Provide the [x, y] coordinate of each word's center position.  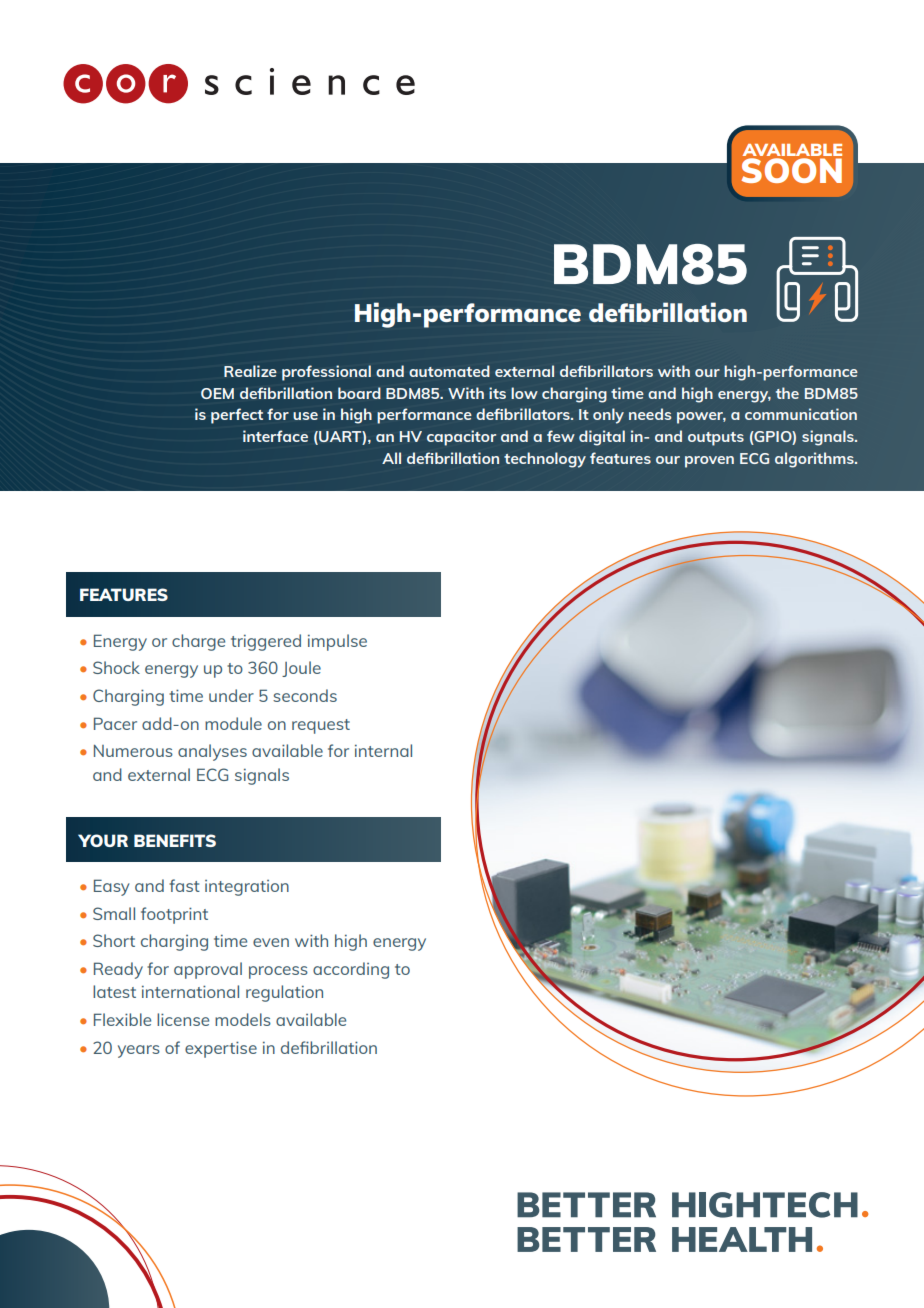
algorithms [815, 460]
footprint [174, 915]
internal [383, 750]
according [351, 970]
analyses [212, 752]
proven [709, 462]
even [271, 942]
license [183, 1019]
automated [449, 371]
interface [275, 436]
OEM [217, 393]
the [787, 393]
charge [198, 642]
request [321, 726]
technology [545, 460]
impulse [337, 642]
